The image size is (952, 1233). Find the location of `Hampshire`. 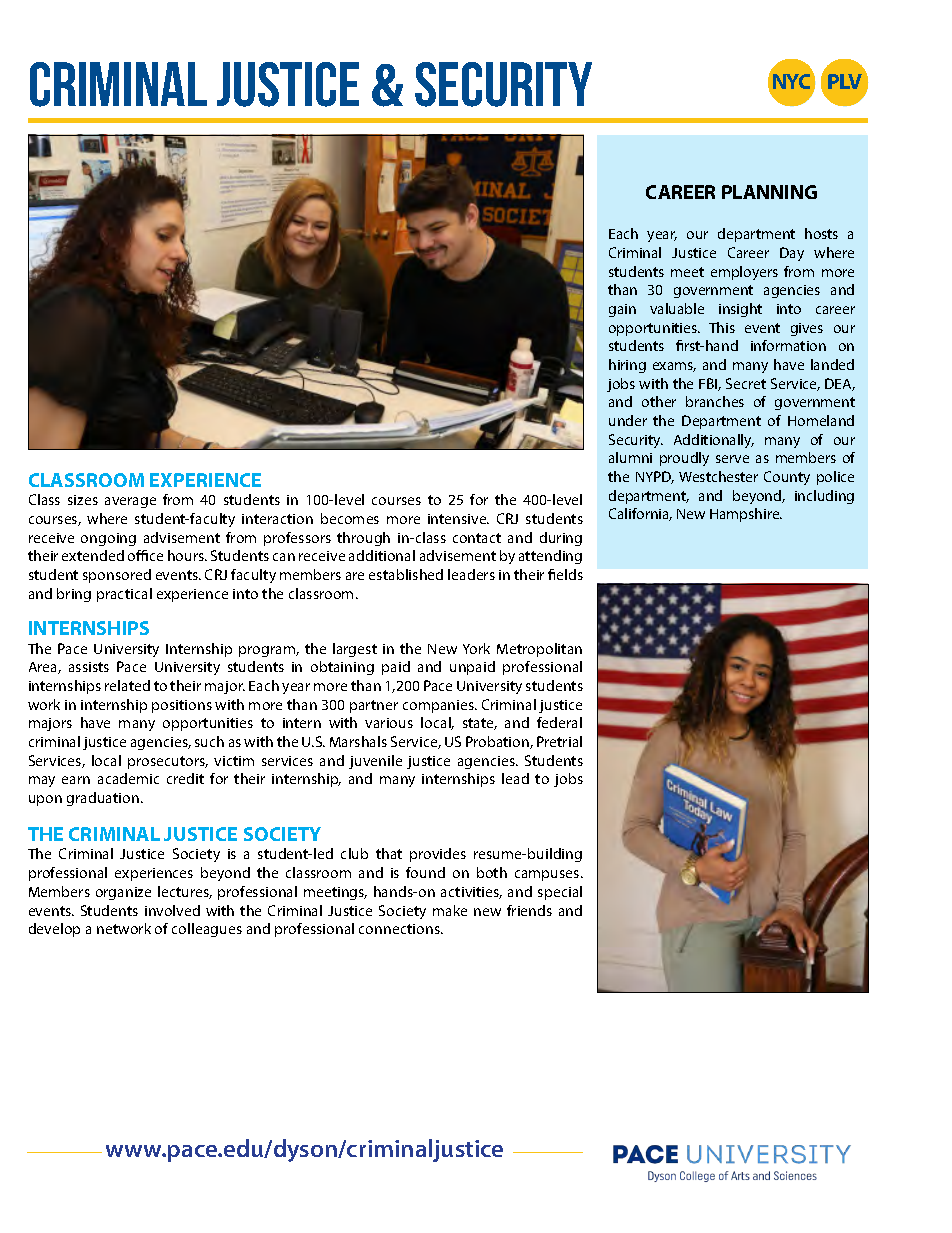

Hampshire is located at coordinates (746, 515).
